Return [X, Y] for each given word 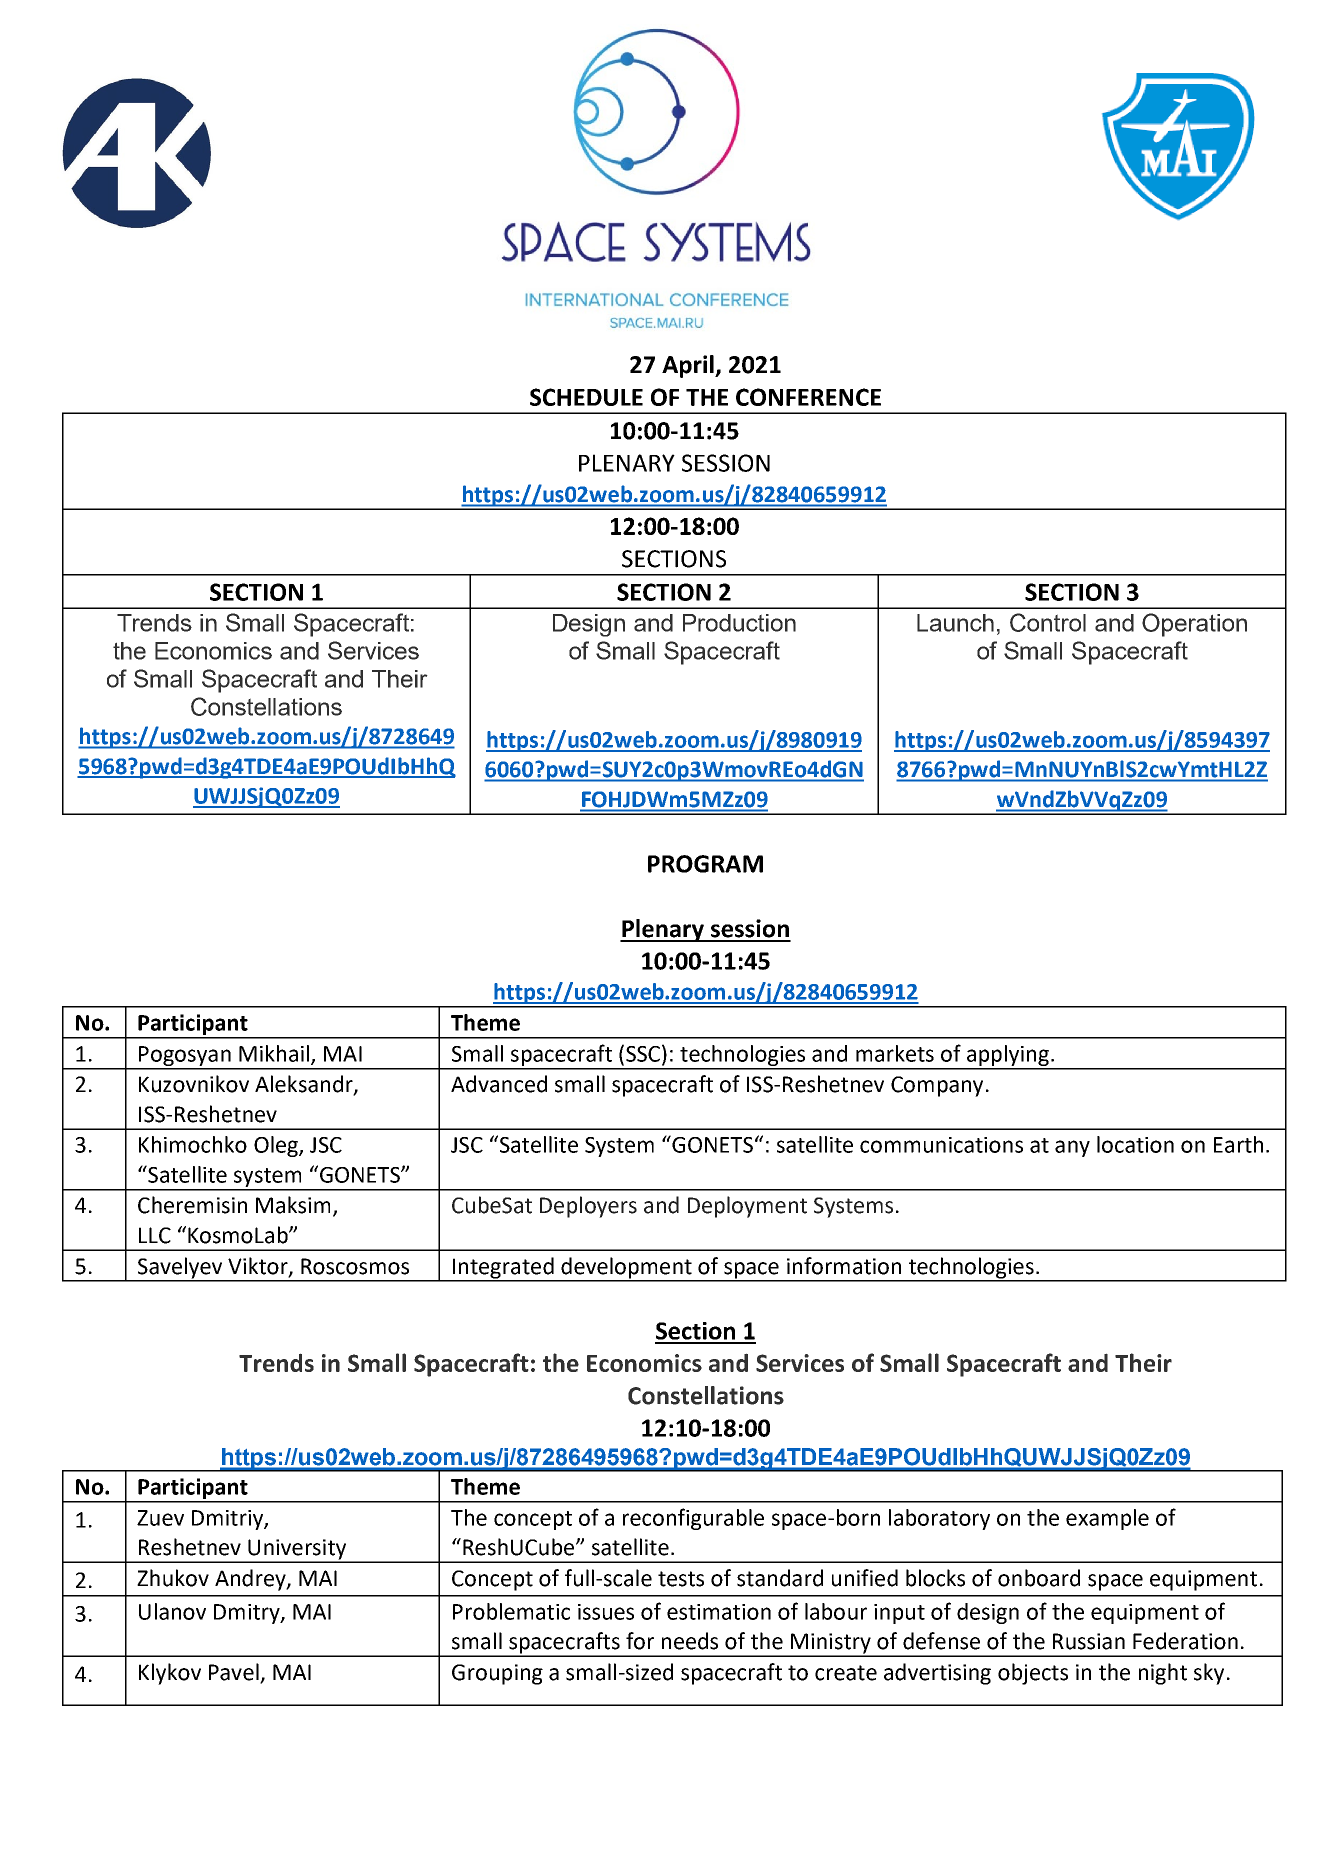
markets [895, 1053]
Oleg [277, 1146]
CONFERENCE [808, 397]
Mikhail [274, 1053]
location [1135, 1144]
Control [1048, 622]
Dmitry [248, 1614]
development [626, 1269]
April [689, 366]
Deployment [747, 1207]
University [297, 1550]
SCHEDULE [586, 397]
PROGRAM [705, 864]
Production [739, 623]
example [1107, 1519]
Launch [955, 623]
